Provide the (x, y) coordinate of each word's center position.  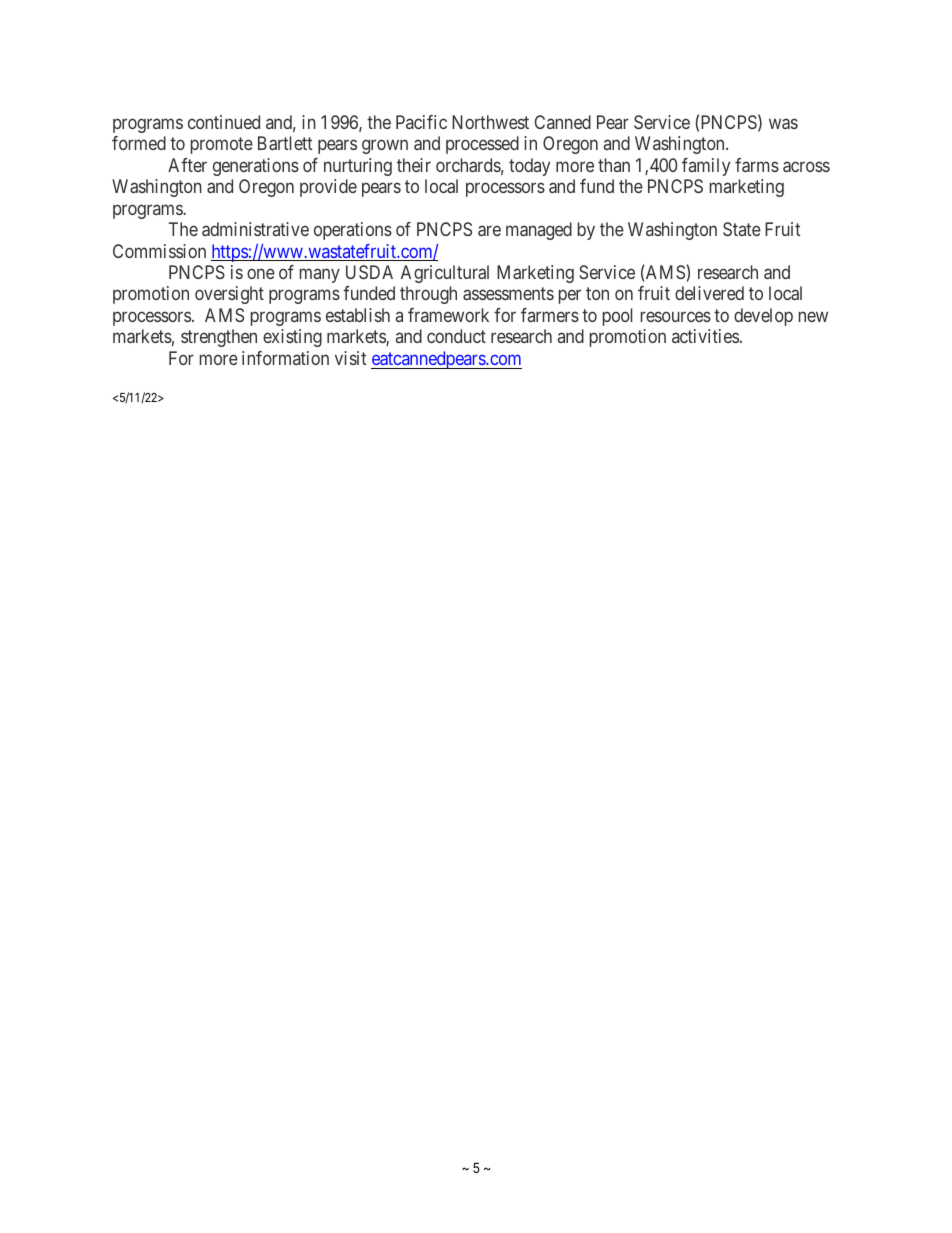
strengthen (219, 338)
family (706, 167)
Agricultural (445, 274)
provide (328, 188)
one (261, 273)
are (489, 230)
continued (224, 122)
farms (757, 165)
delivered (709, 293)
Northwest (490, 122)
